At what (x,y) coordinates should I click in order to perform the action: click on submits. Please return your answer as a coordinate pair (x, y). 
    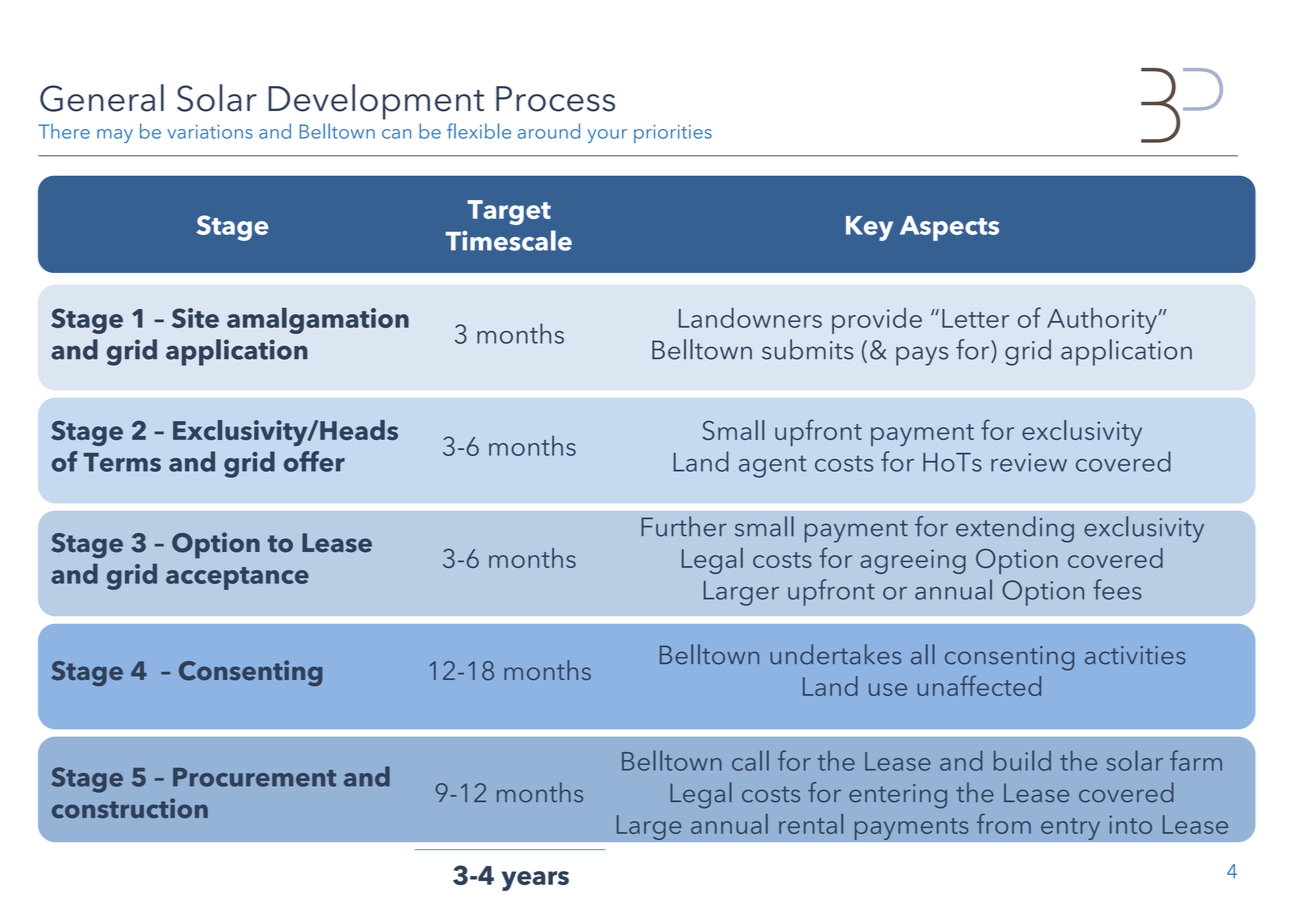
    Looking at the image, I should click on (807, 349).
